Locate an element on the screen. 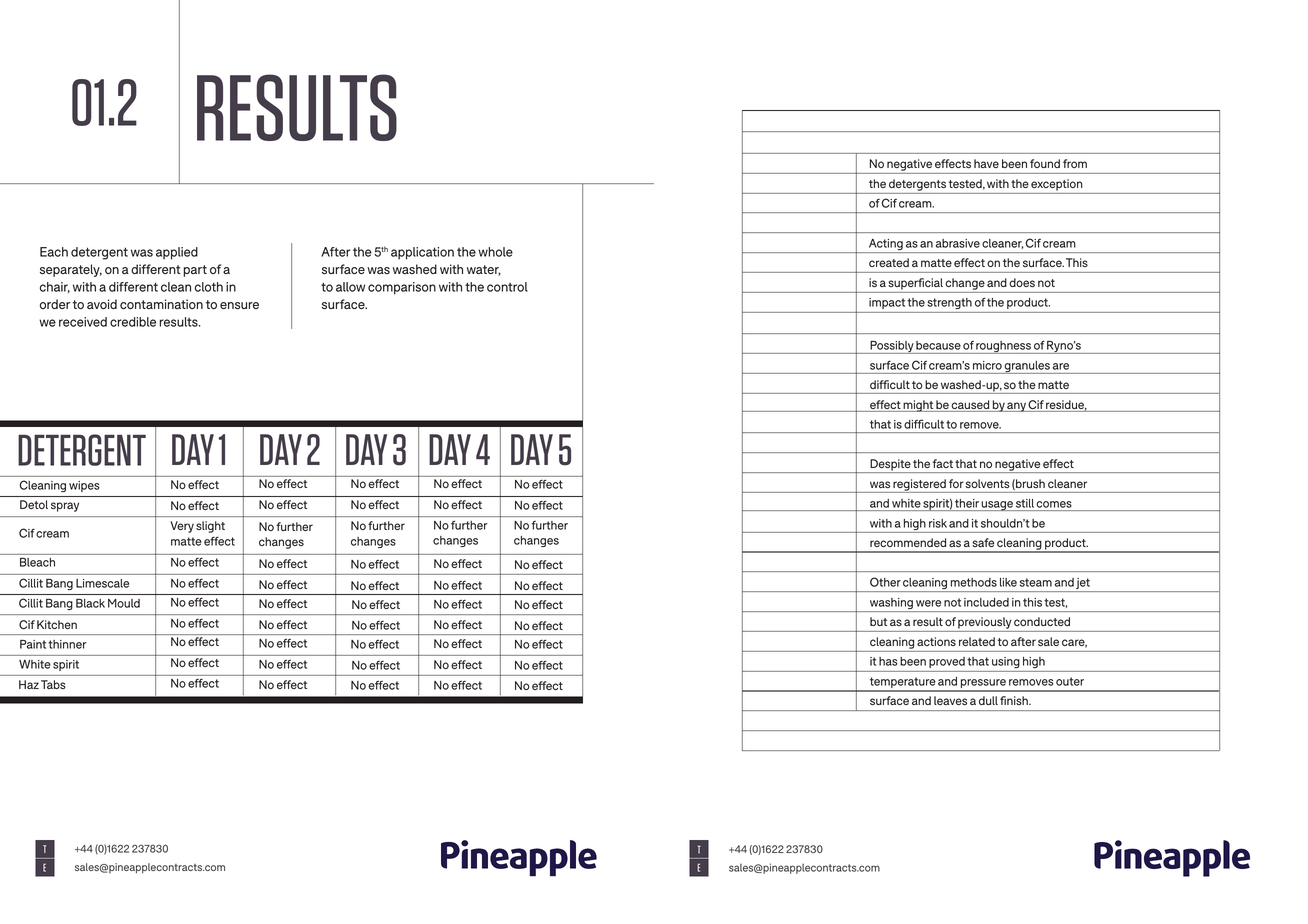  credible is located at coordinates (133, 322).
